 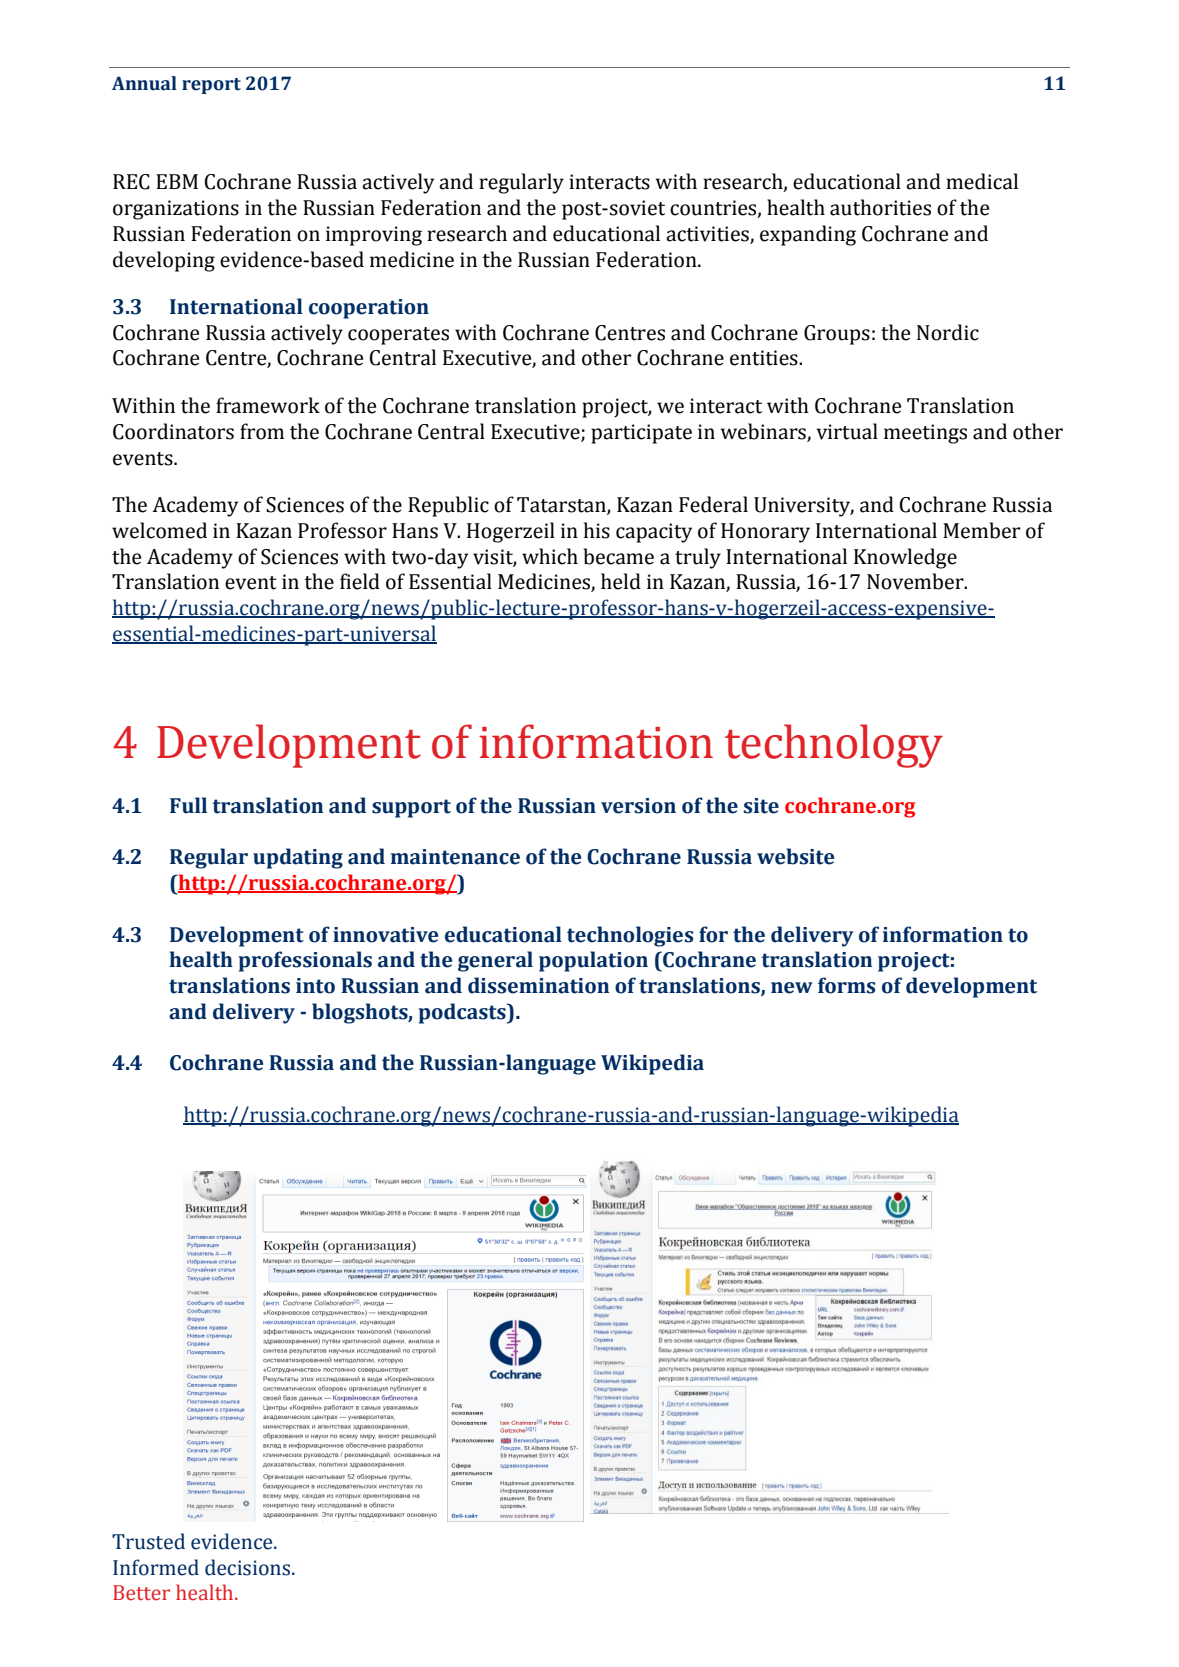 What do you see at coordinates (315, 986) in the screenshot?
I see `into` at bounding box center [315, 986].
